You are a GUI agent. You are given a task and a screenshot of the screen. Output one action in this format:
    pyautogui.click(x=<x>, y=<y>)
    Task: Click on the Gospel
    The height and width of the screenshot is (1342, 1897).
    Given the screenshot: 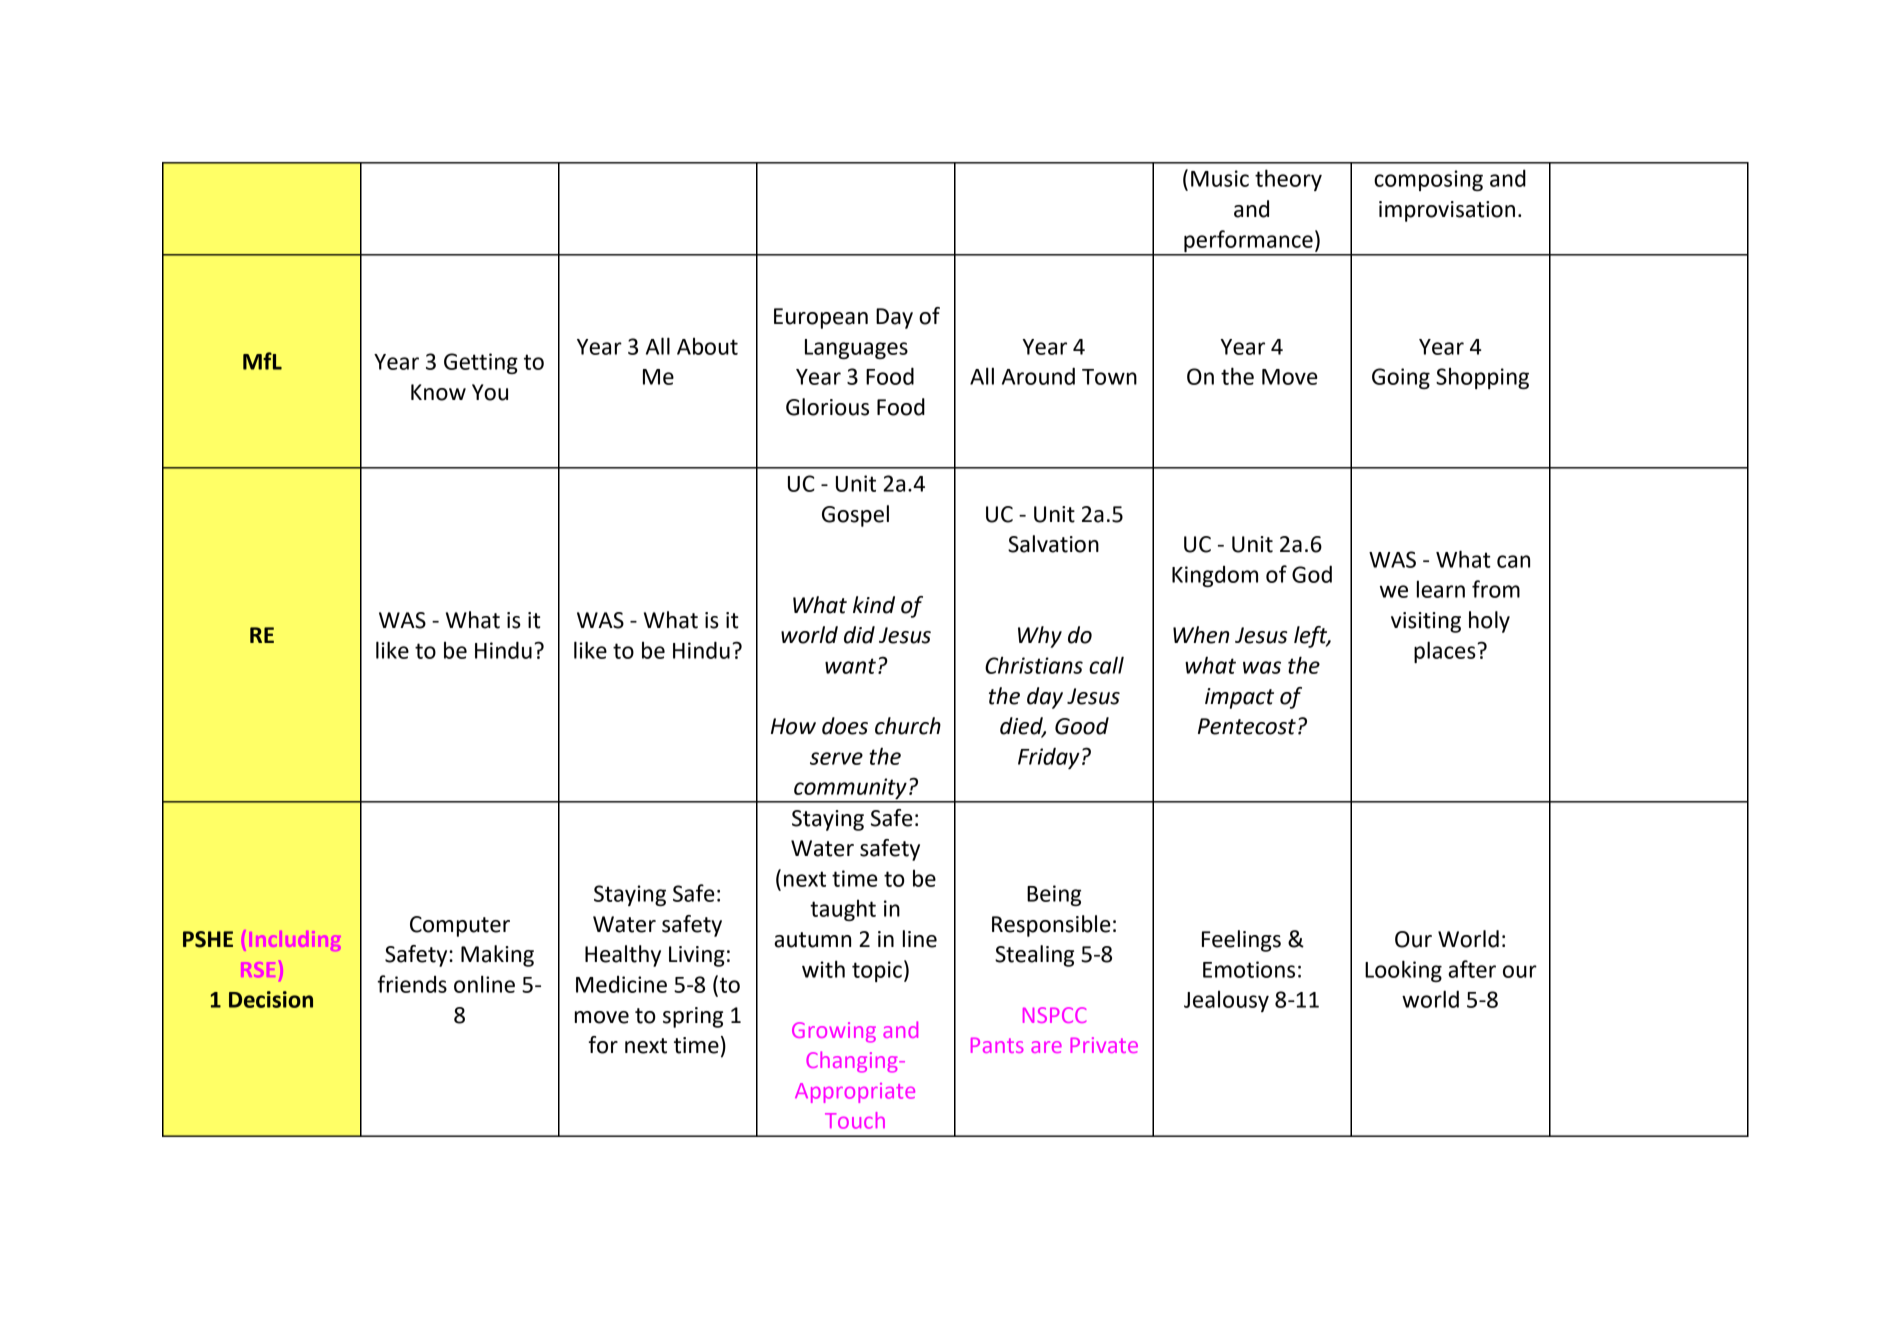 What is the action you would take?
    pyautogui.click(x=855, y=516)
